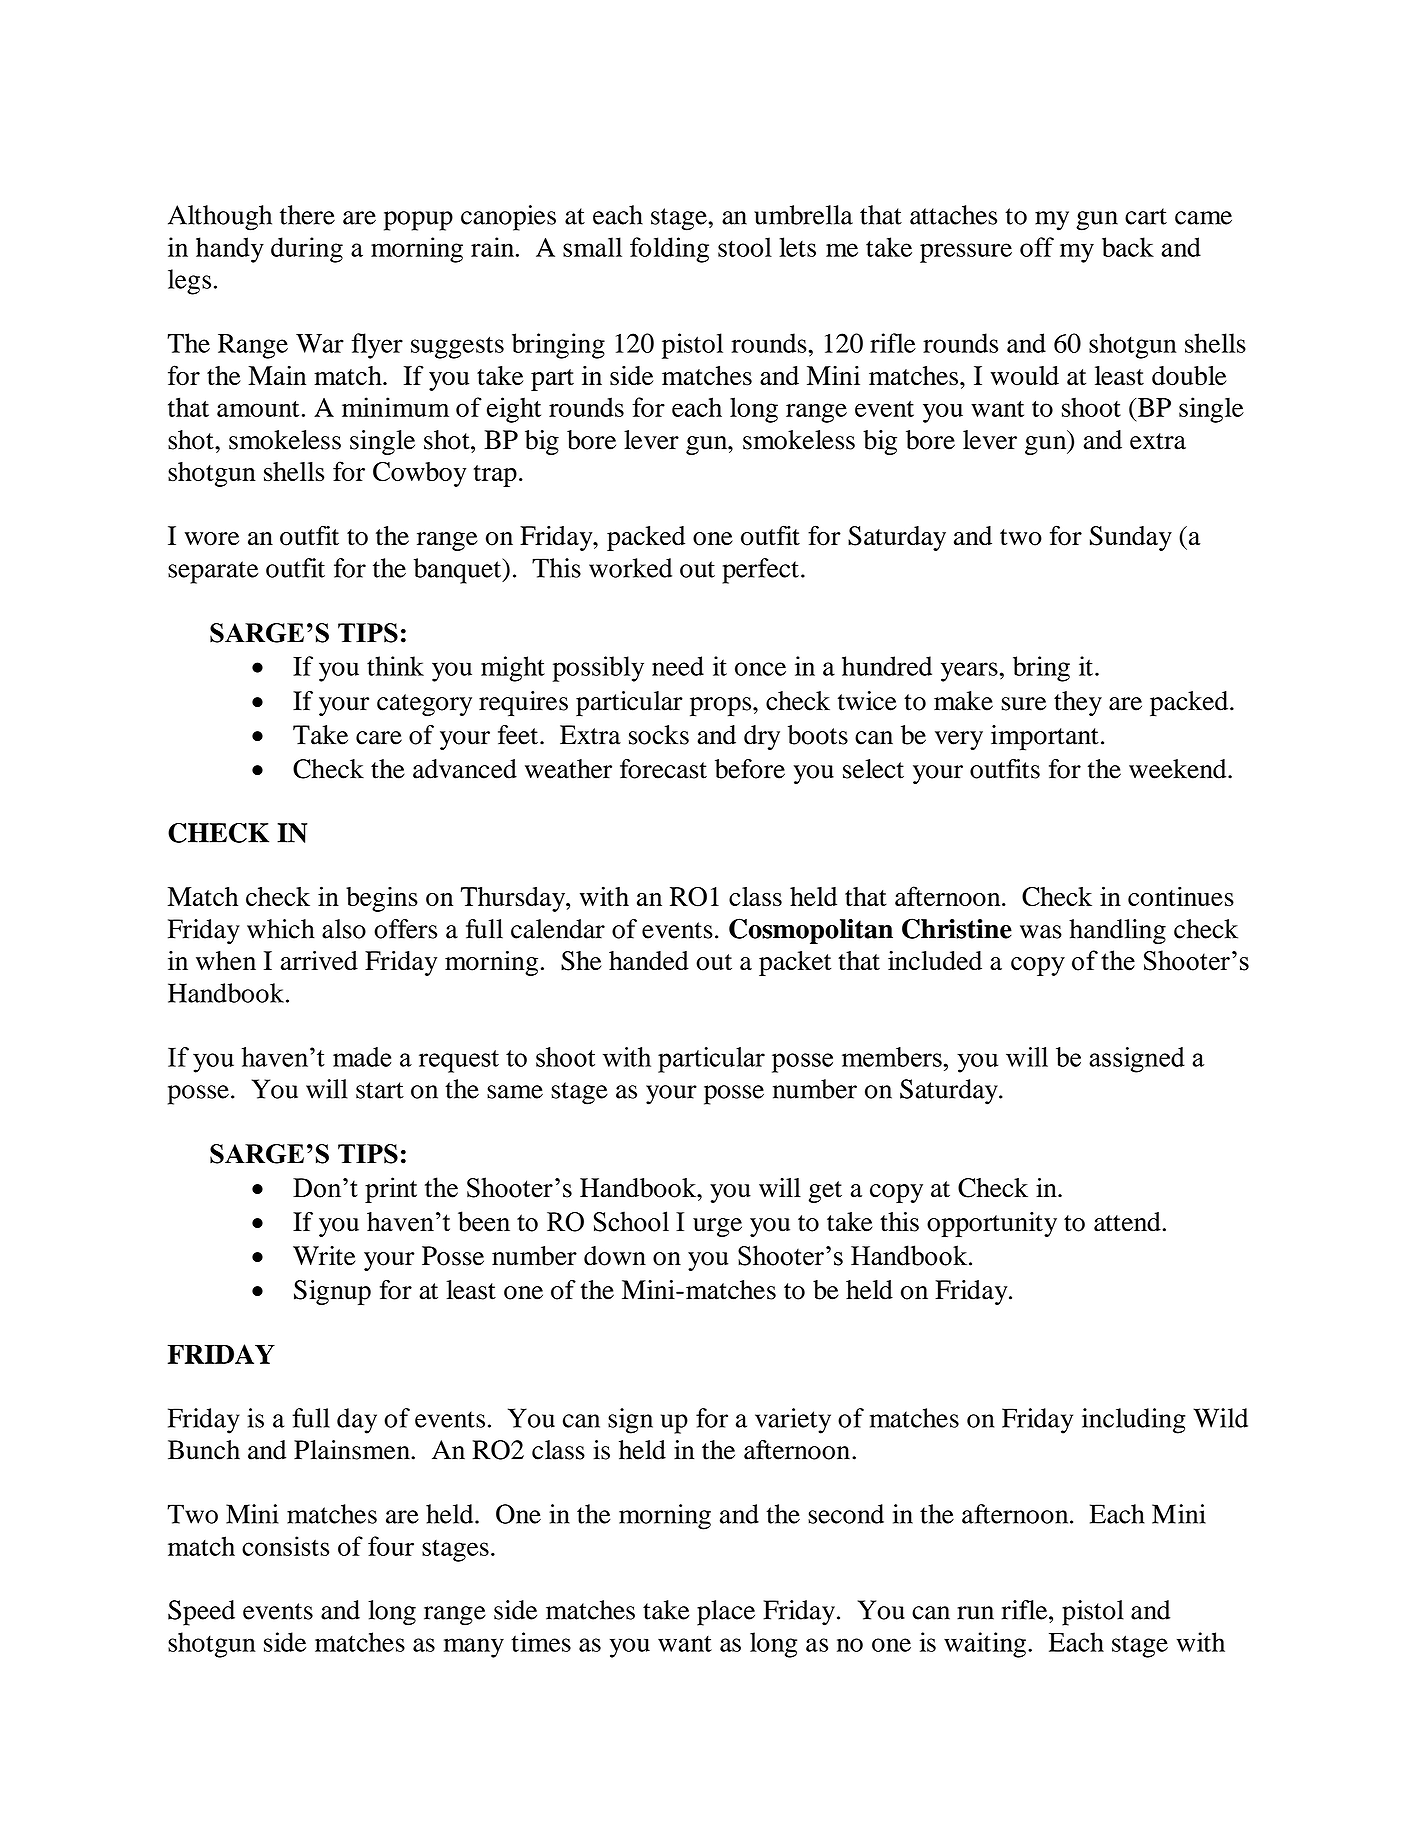 This page has height=1840, width=1422. Describe the element at coordinates (669, 250) in the page. I see `folding` at that location.
